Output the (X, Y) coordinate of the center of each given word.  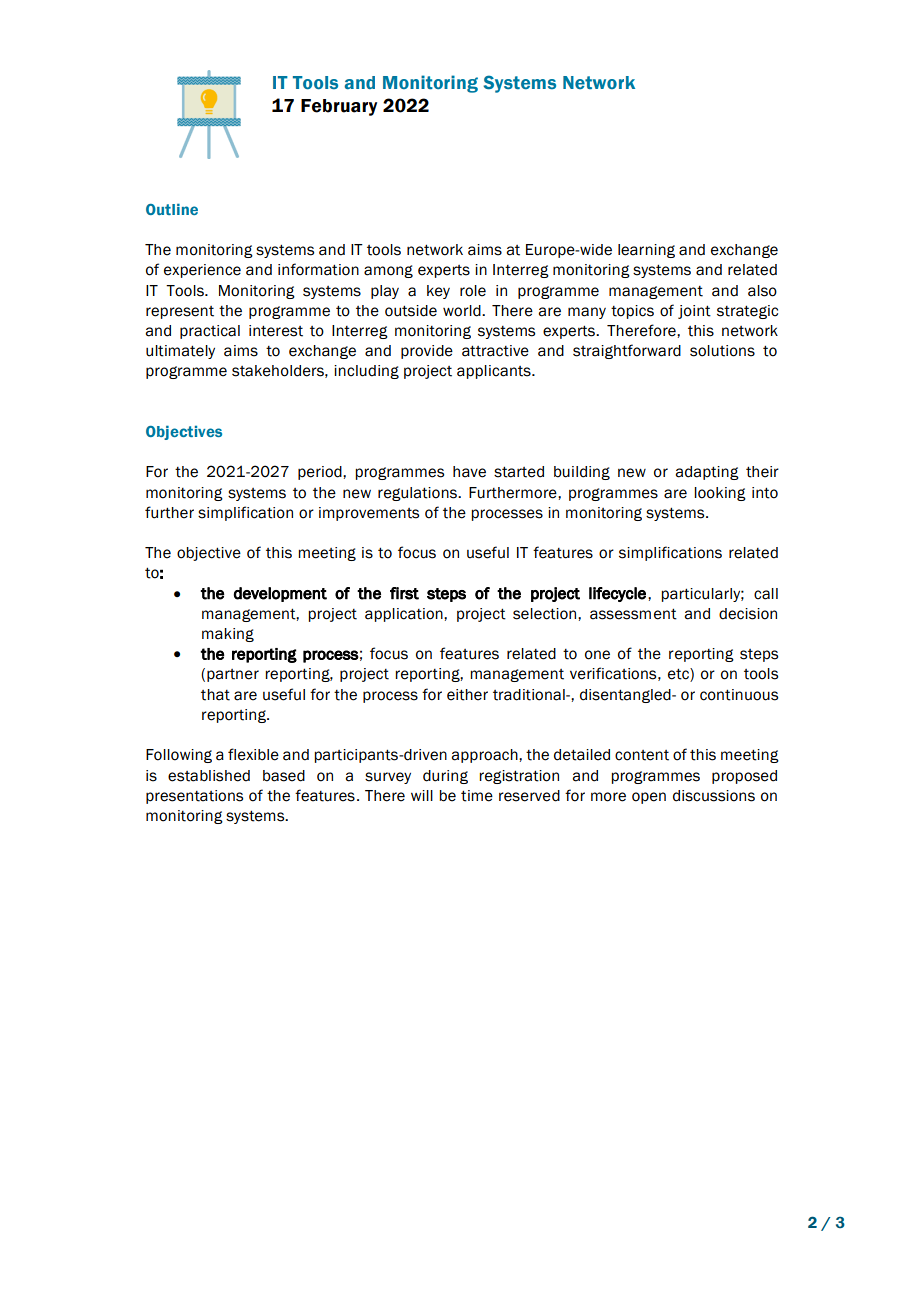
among (388, 271)
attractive (495, 351)
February (339, 107)
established (209, 776)
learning (646, 251)
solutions (722, 351)
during (445, 777)
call (766, 594)
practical (210, 332)
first (404, 593)
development (280, 594)
